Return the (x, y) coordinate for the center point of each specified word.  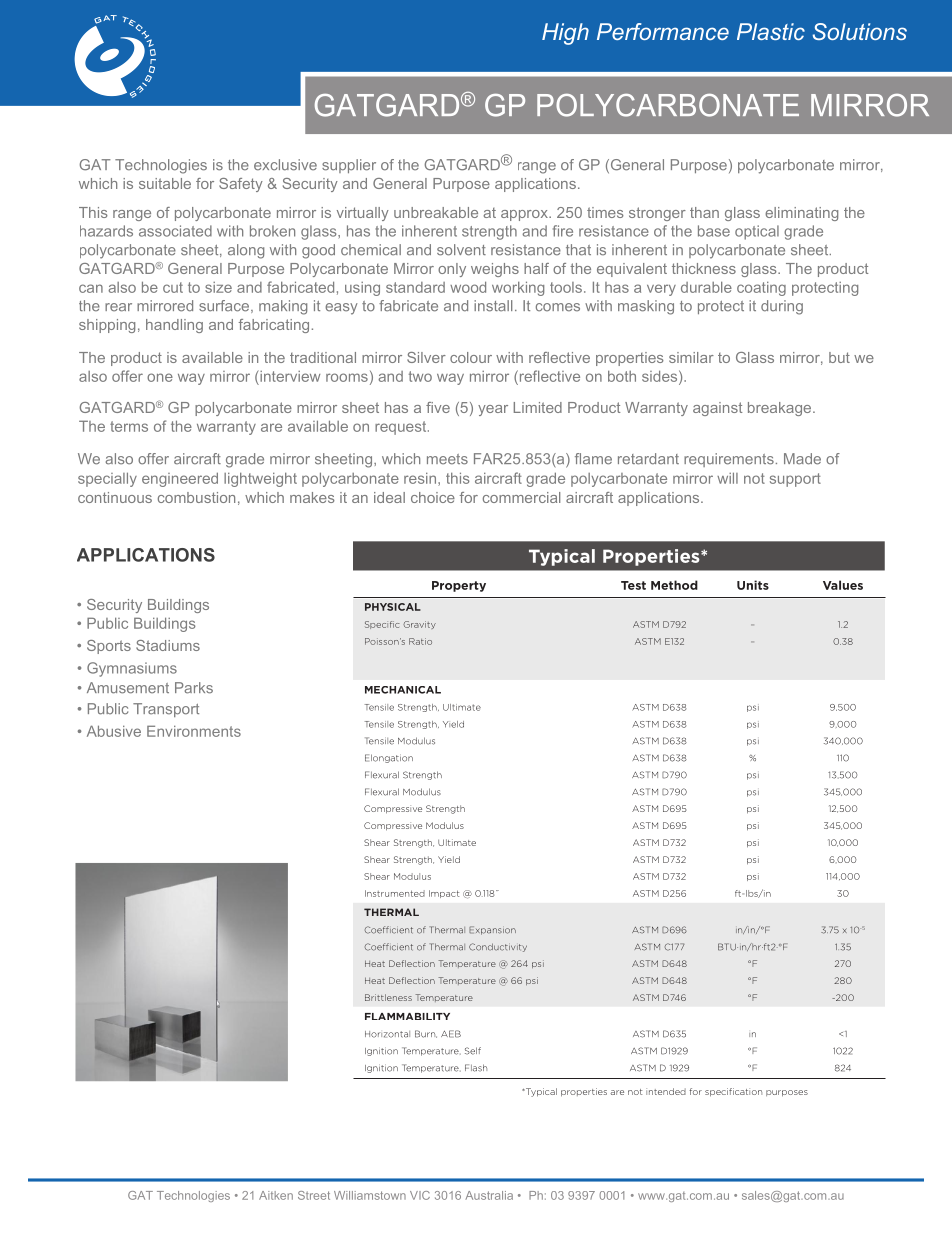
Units (753, 585)
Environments (194, 731)
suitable (165, 183)
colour (471, 357)
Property (459, 586)
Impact (444, 894)
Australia (489, 1195)
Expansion (492, 930)
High (565, 34)
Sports (109, 647)
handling (174, 326)
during (782, 307)
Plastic (771, 31)
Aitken (276, 1195)
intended (666, 1091)
